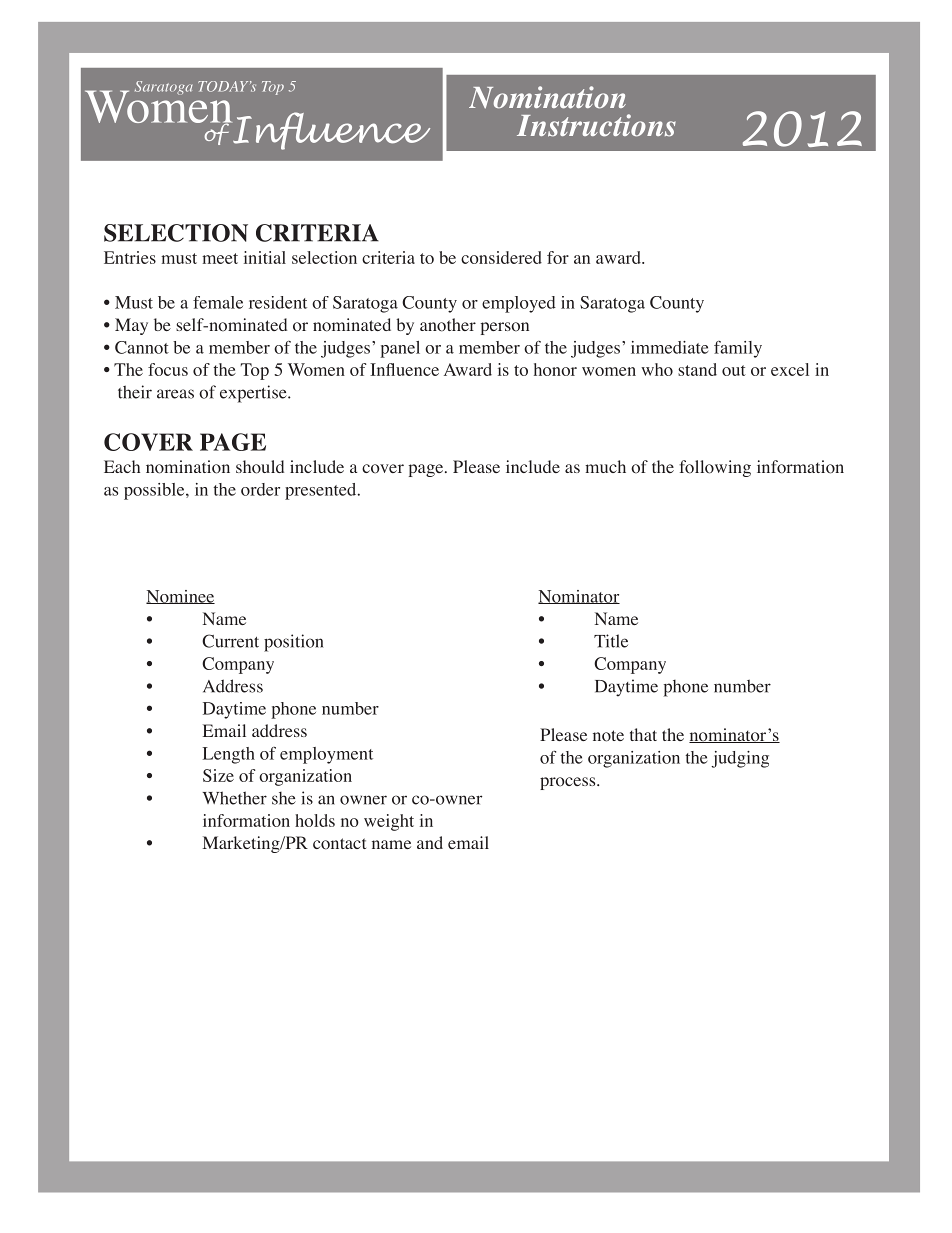 This screenshot has height=1233, width=952. Describe the element at coordinates (230, 641) in the screenshot. I see `Current` at that location.
